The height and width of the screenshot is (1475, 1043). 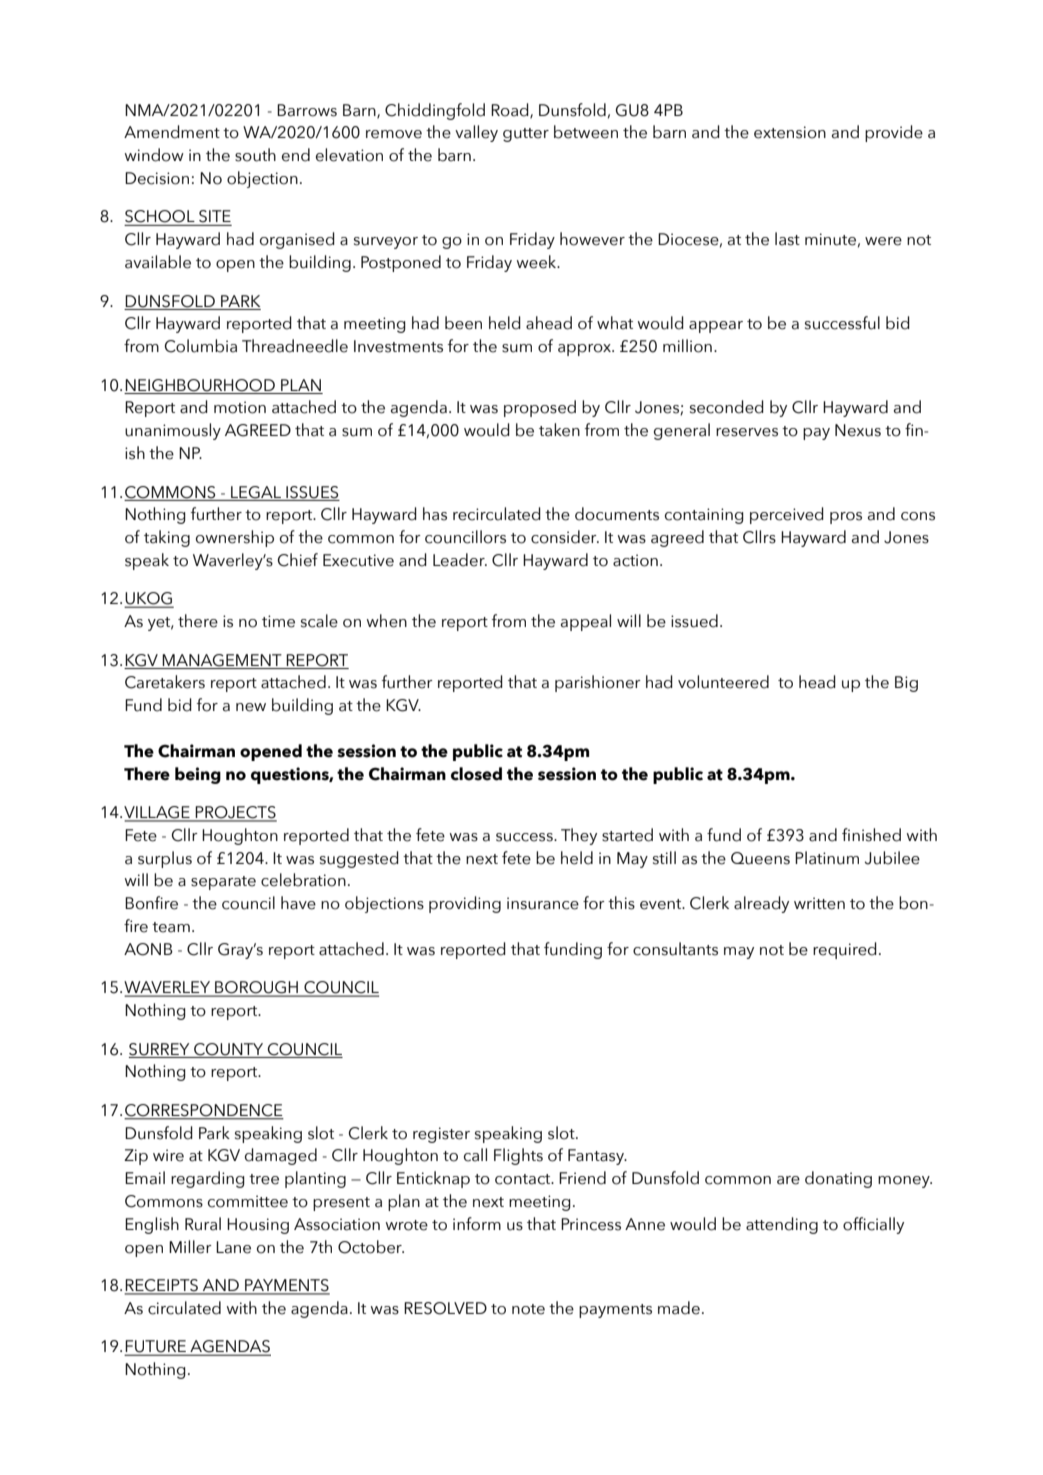 I want to click on extension, so click(x=790, y=132).
